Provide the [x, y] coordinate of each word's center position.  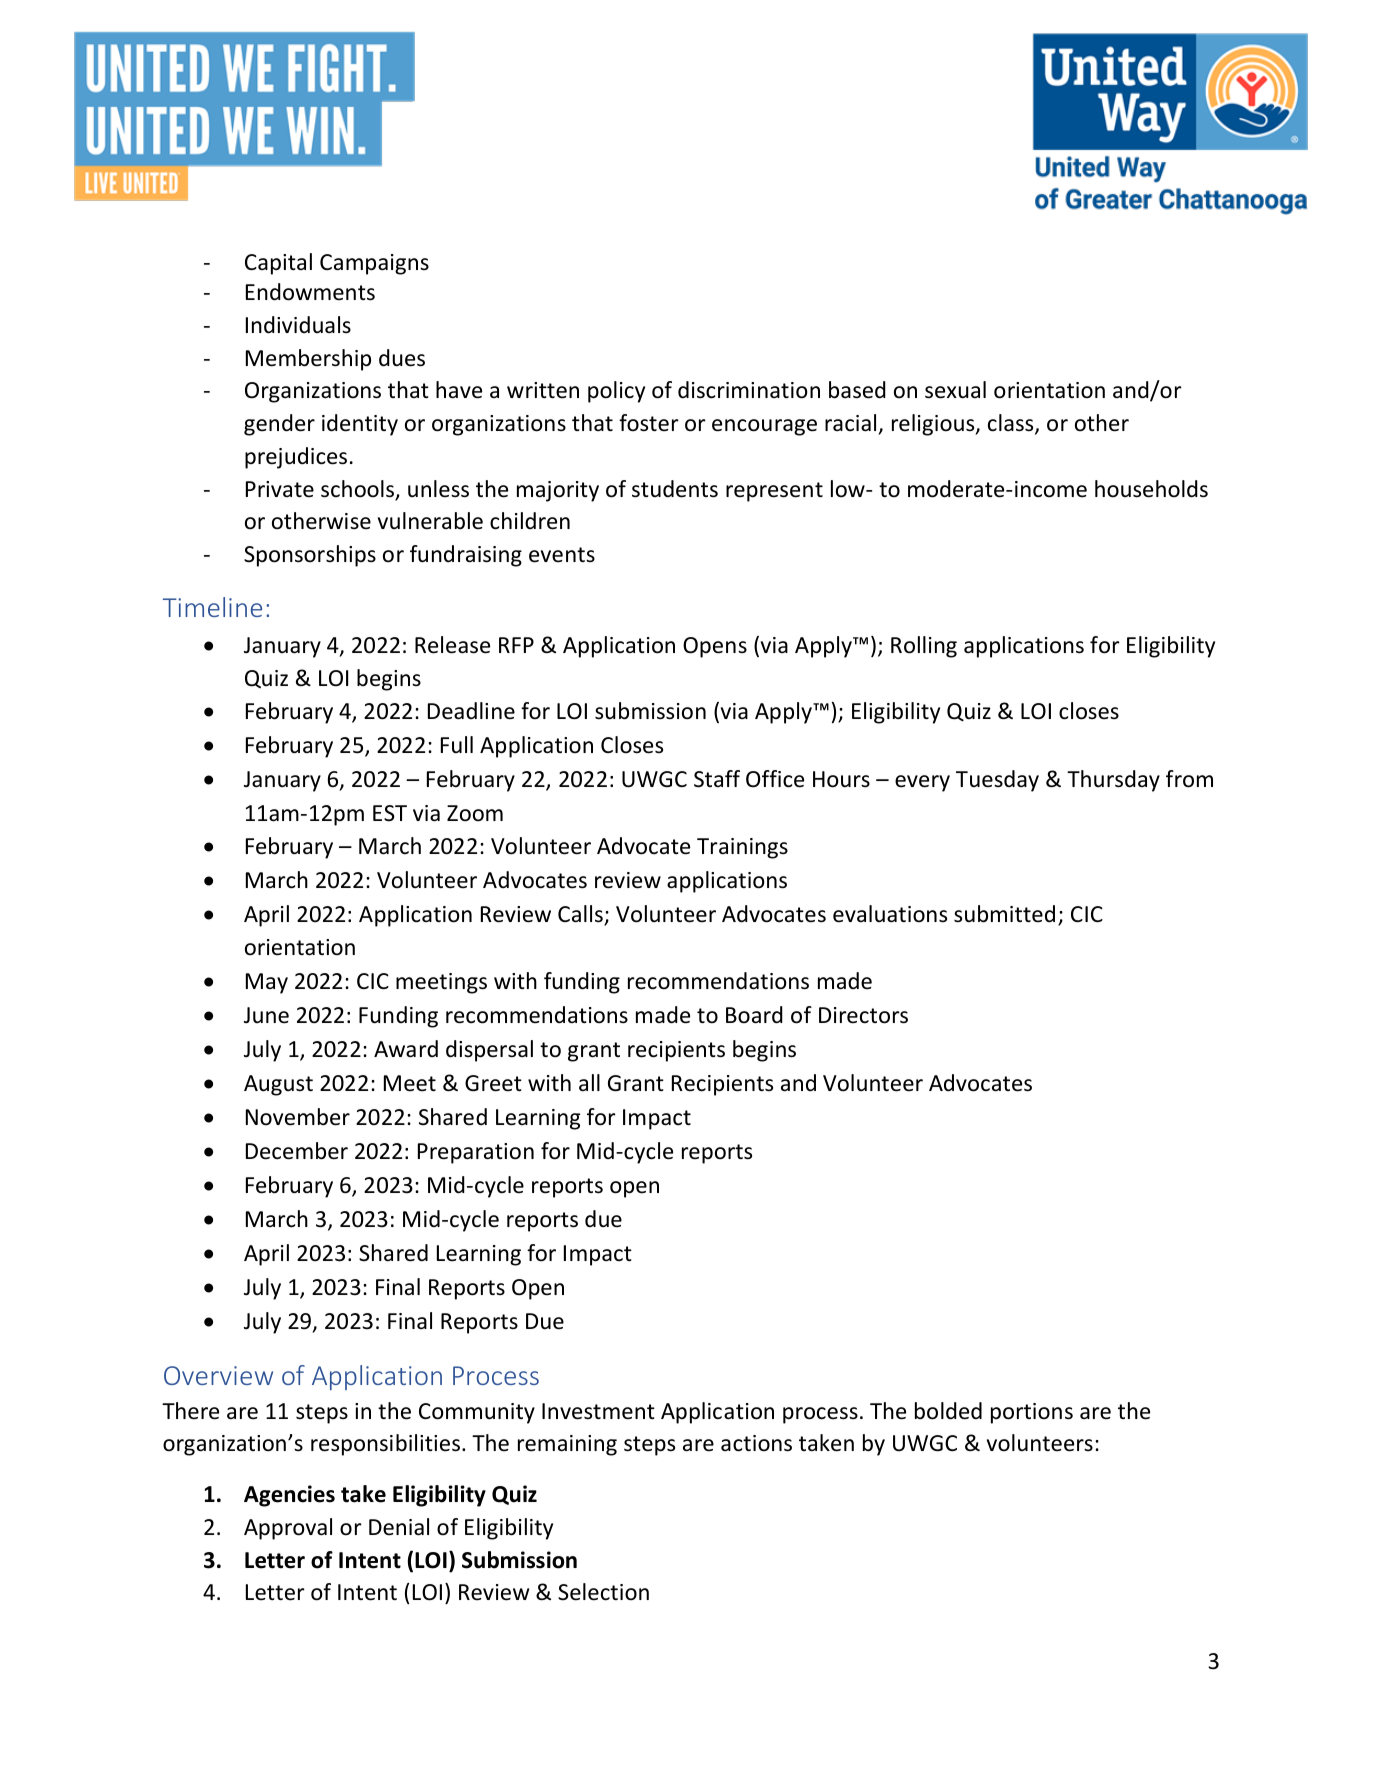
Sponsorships [310, 556]
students [675, 489]
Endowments [310, 292]
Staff [717, 779]
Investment [598, 1411]
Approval [288, 1529]
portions [1032, 1413]
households [1151, 489]
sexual [955, 390]
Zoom [475, 813]
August [278, 1085]
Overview [218, 1375]
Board [754, 1015]
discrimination [749, 390]
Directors [863, 1015]
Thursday [1113, 781]
